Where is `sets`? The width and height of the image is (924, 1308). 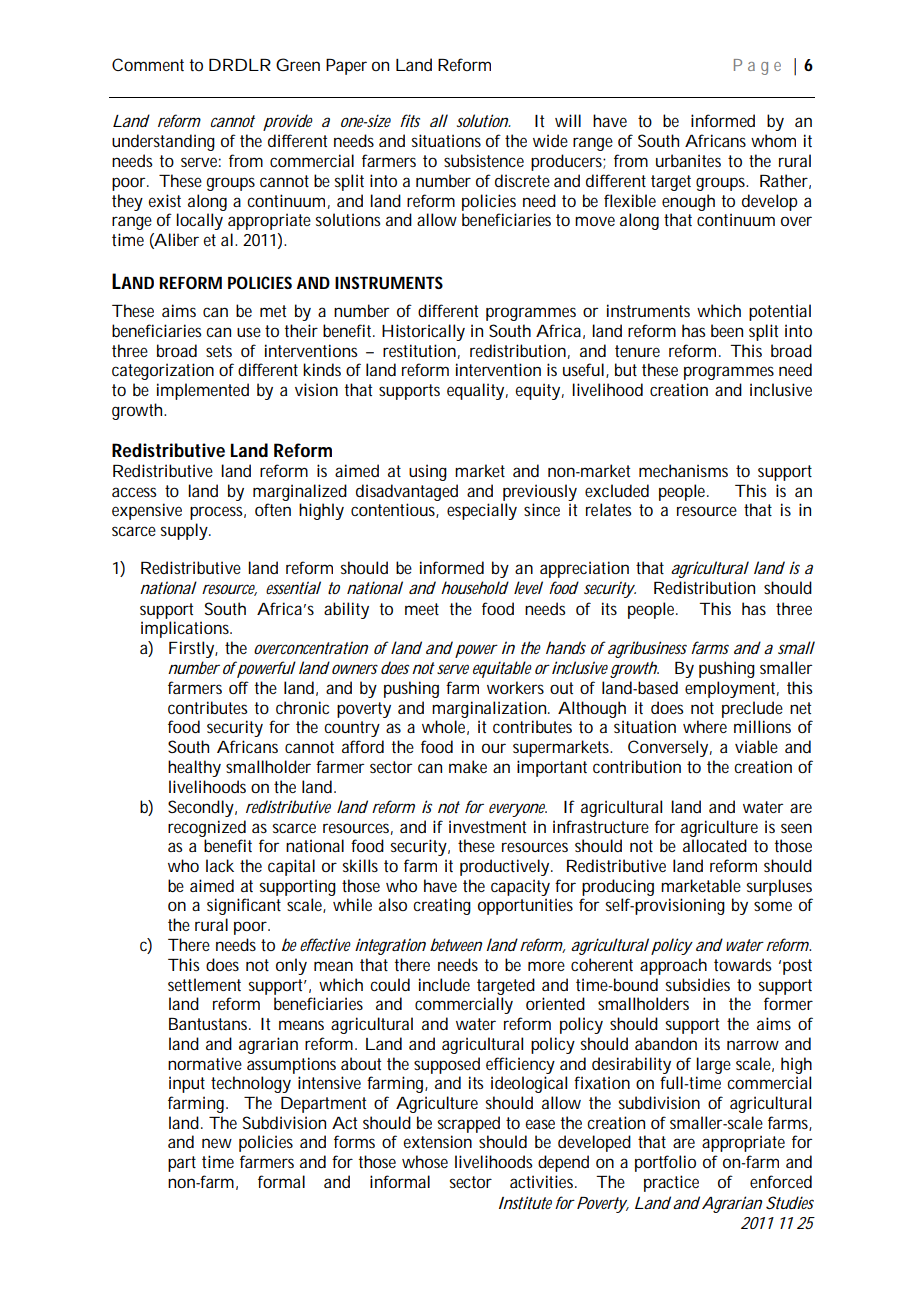
sets is located at coordinates (219, 351).
